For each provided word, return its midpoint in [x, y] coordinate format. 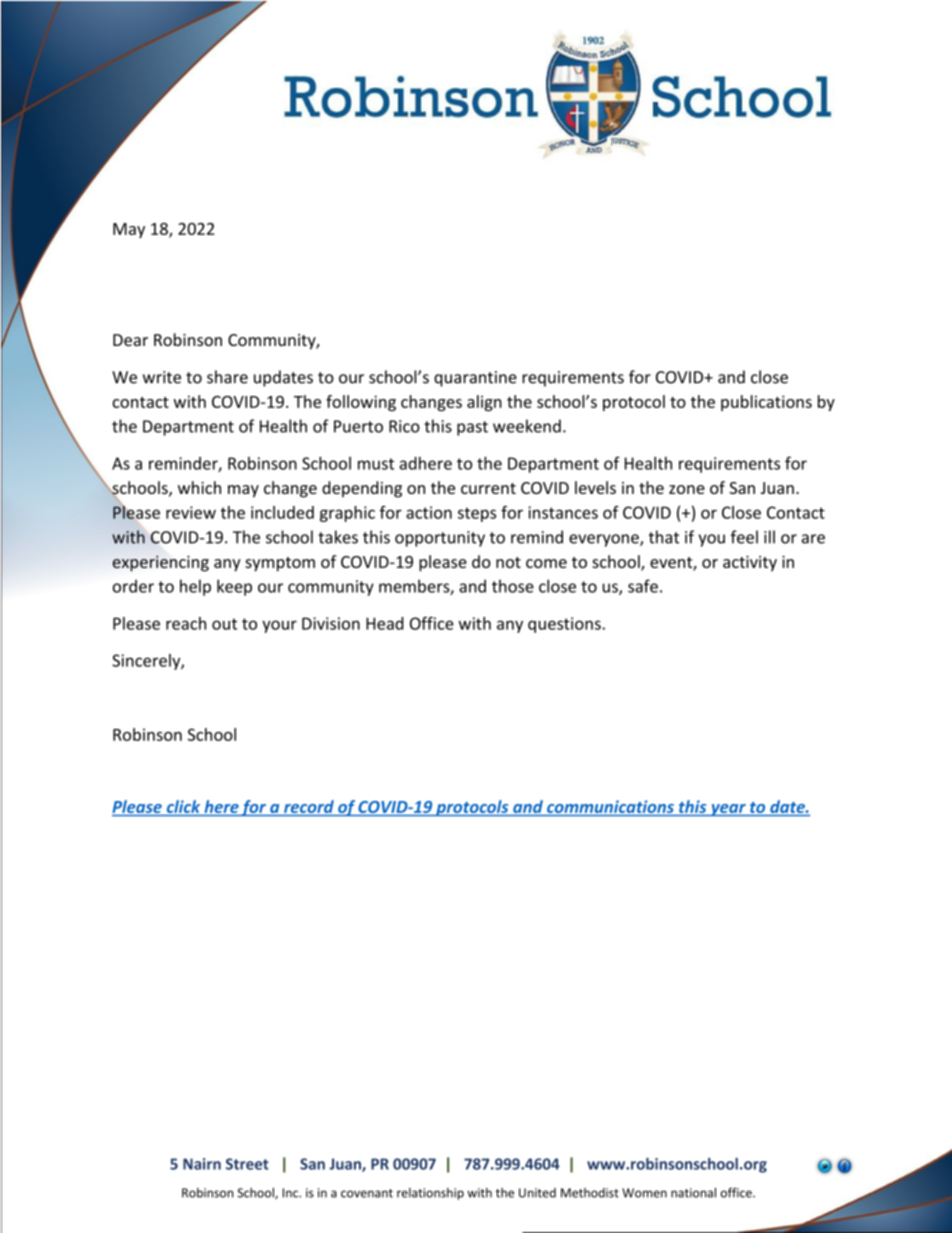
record [309, 808]
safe [643, 586]
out [224, 624]
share [227, 377]
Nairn [202, 1164]
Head [385, 623]
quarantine [475, 379]
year [728, 810]
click [183, 808]
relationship [430, 1194]
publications [766, 403]
